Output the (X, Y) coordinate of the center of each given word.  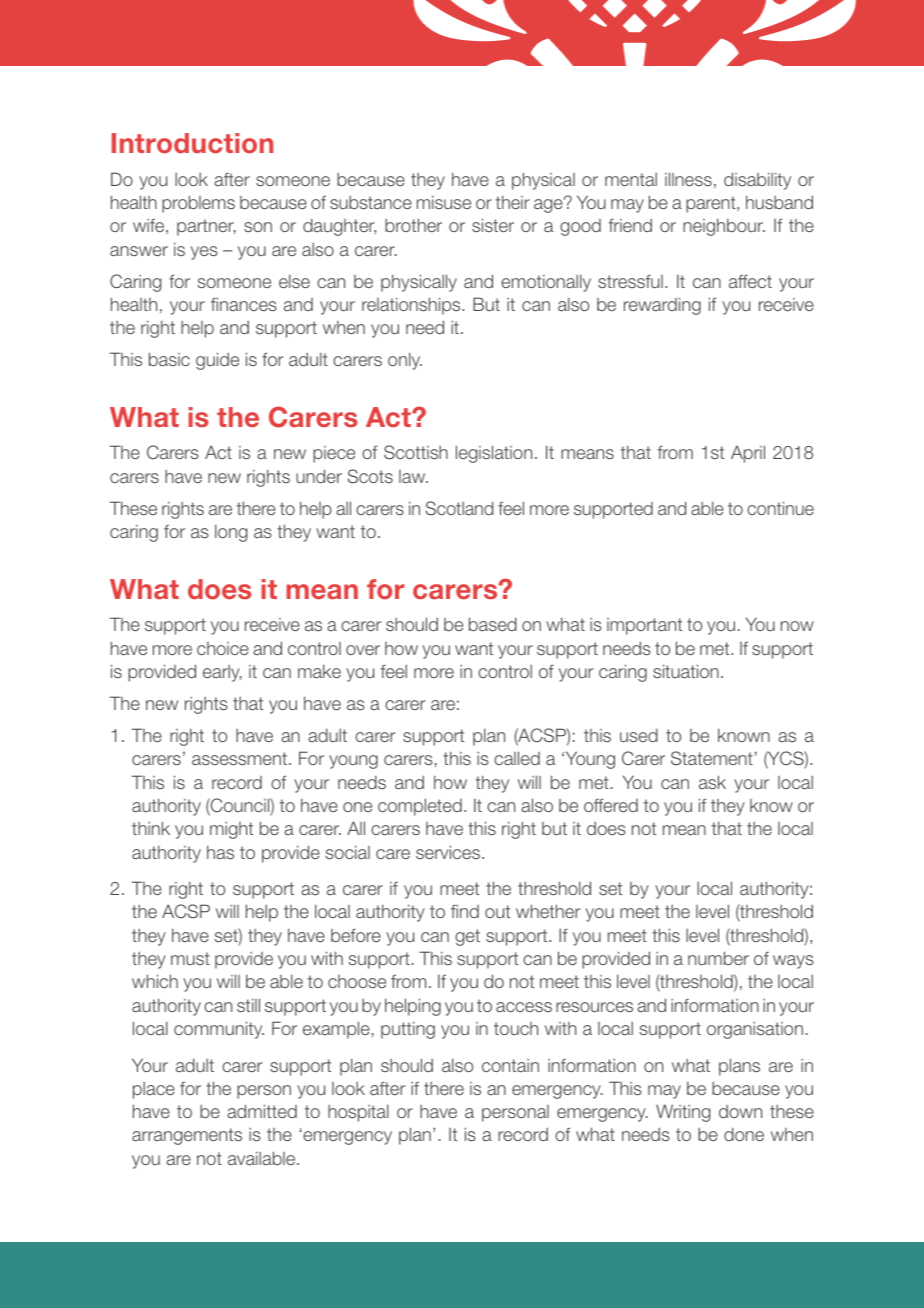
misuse (444, 202)
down (740, 1111)
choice (223, 648)
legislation (494, 454)
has (220, 852)
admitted (262, 1111)
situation (686, 671)
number (718, 958)
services (448, 852)
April (748, 454)
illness (688, 179)
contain (510, 1065)
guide (217, 361)
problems (198, 204)
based (493, 624)
